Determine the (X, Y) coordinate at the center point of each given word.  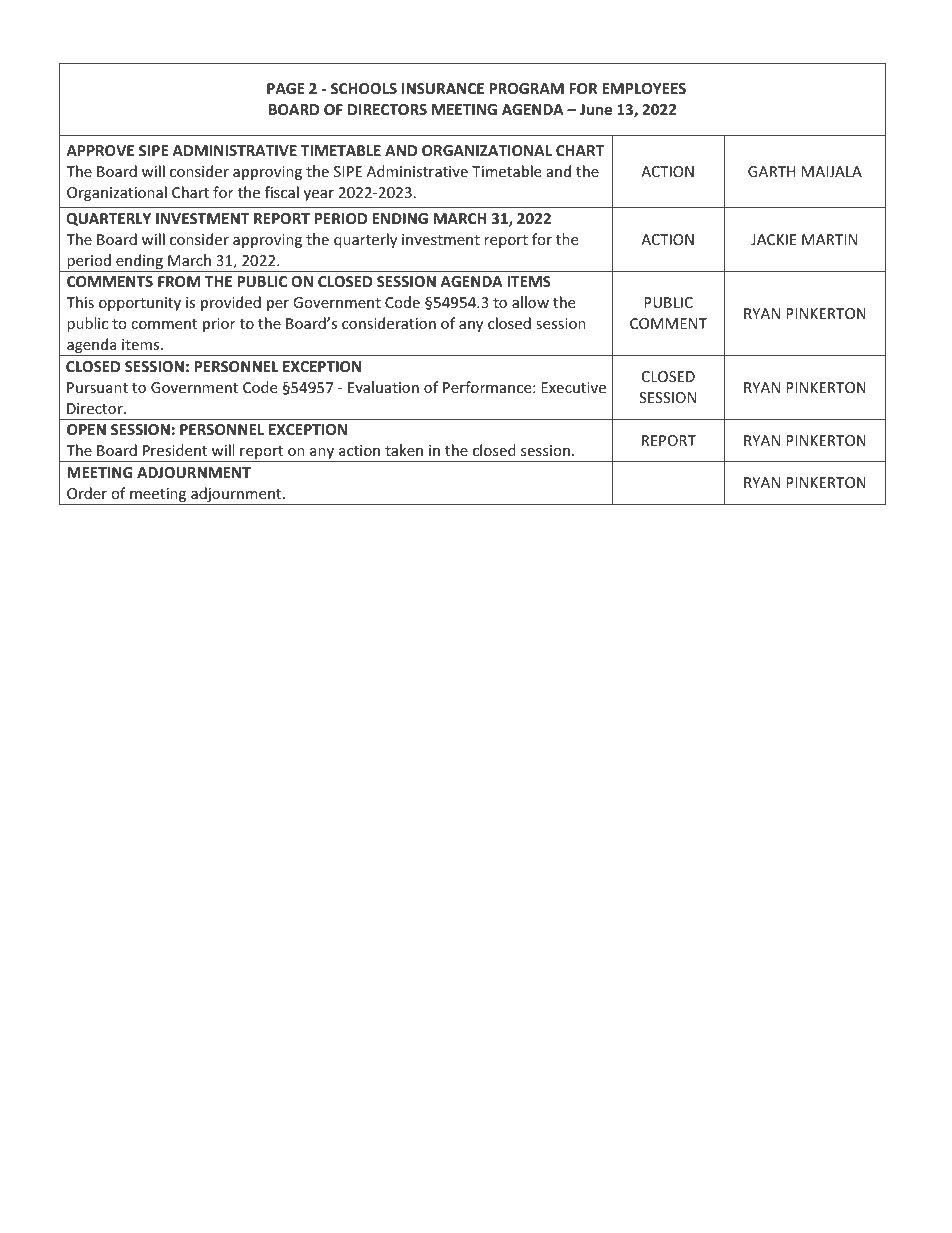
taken (404, 450)
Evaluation (383, 387)
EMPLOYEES (644, 88)
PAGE (286, 88)
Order (87, 493)
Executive (573, 387)
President (175, 450)
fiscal (282, 192)
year (319, 195)
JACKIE (773, 239)
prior (219, 325)
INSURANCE (443, 88)
